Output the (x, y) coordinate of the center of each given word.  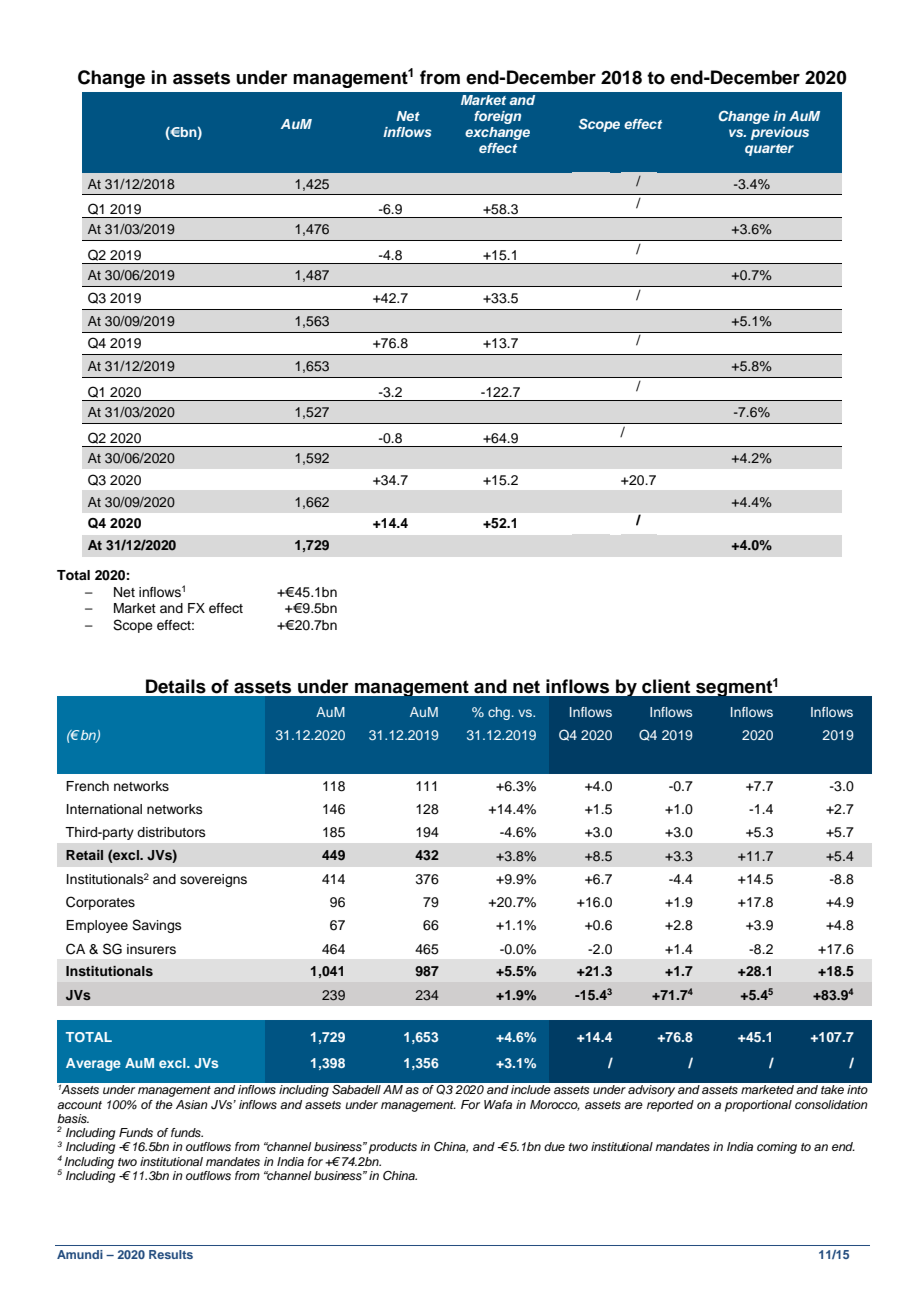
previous (780, 133)
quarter (769, 150)
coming (777, 1148)
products (393, 1148)
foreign (497, 117)
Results (171, 1254)
